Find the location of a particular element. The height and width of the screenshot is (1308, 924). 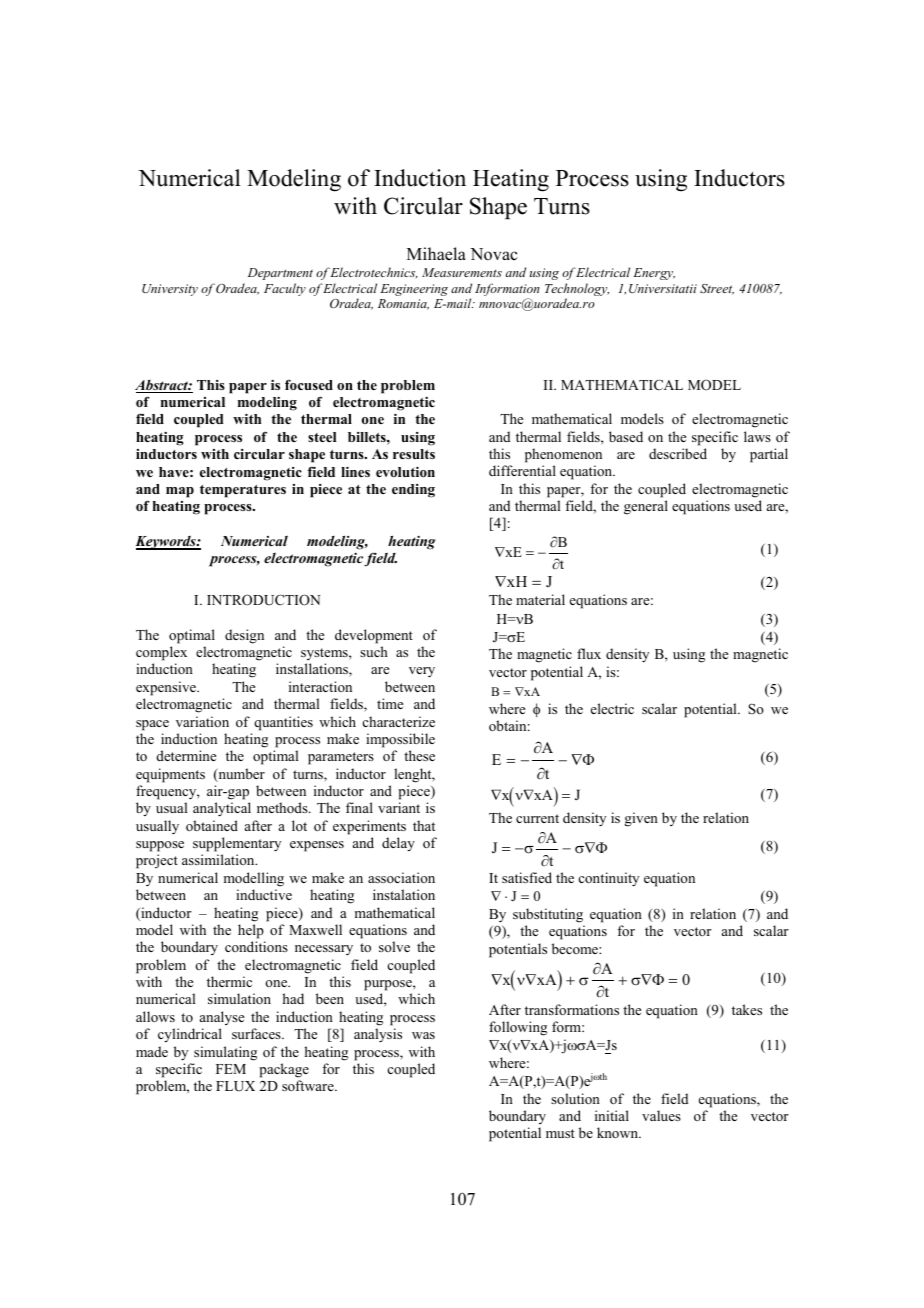

variation is located at coordinates (202, 721).
